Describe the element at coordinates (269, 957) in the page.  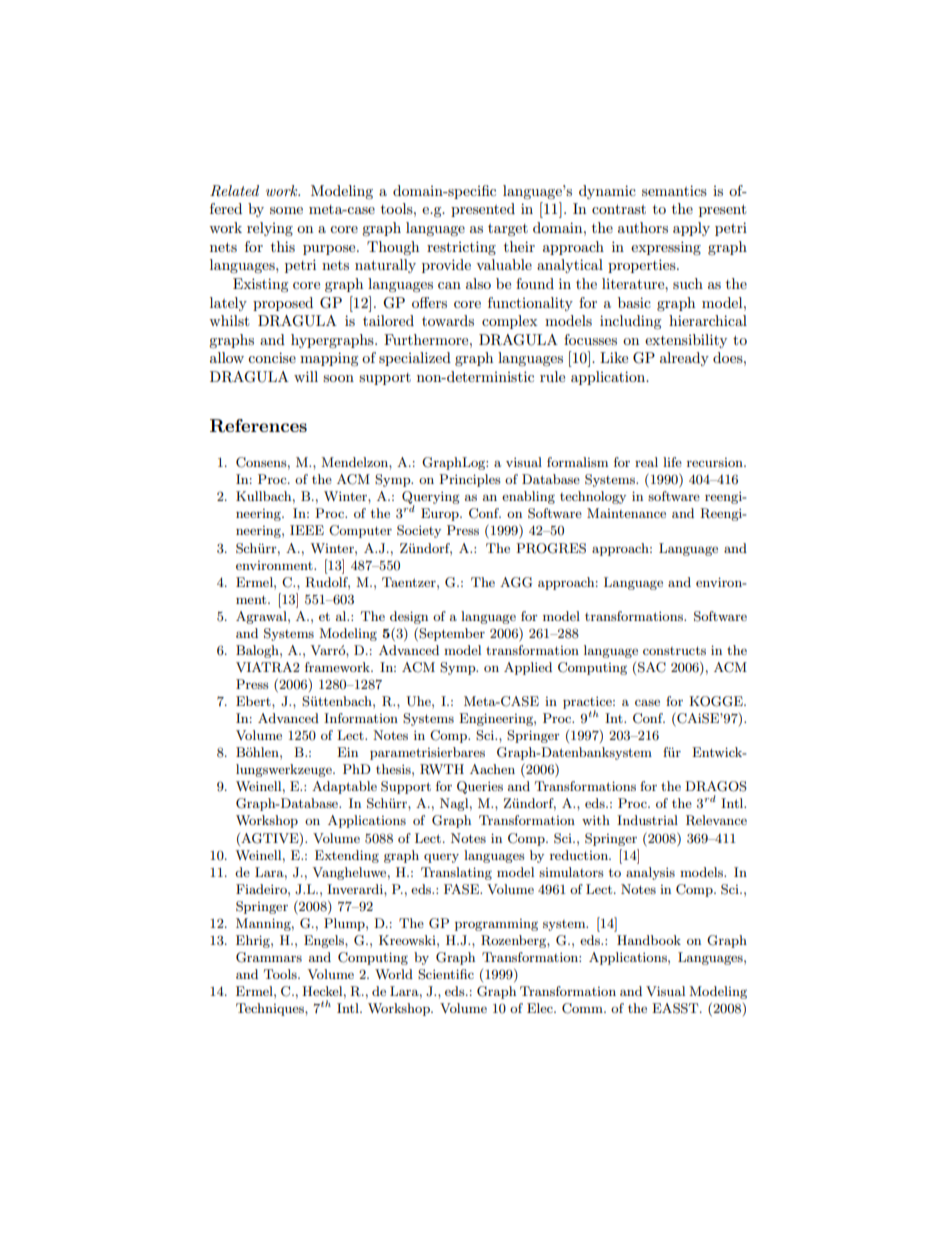
I see `Grammars` at that location.
